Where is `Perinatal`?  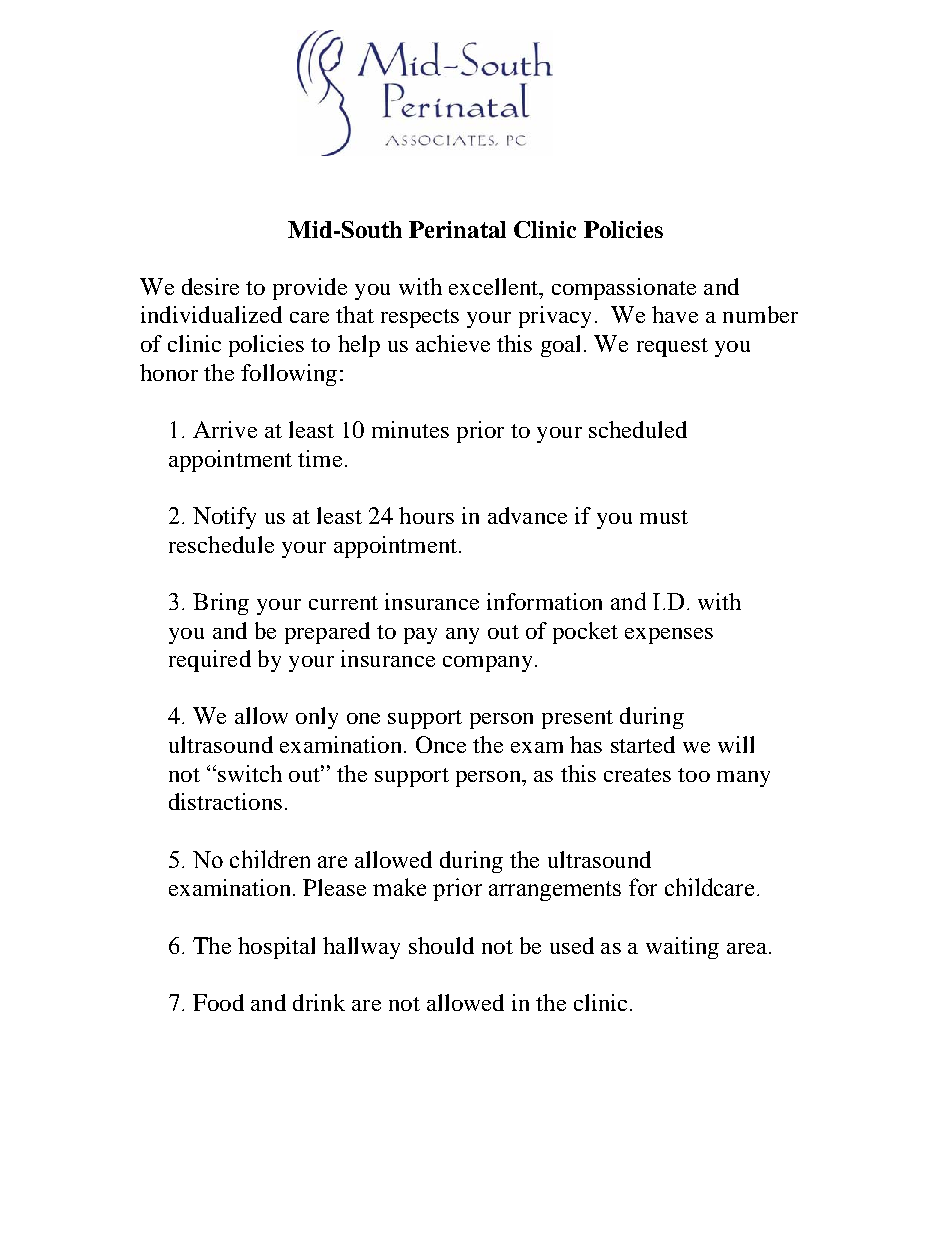
Perinatal is located at coordinates (457, 229).
